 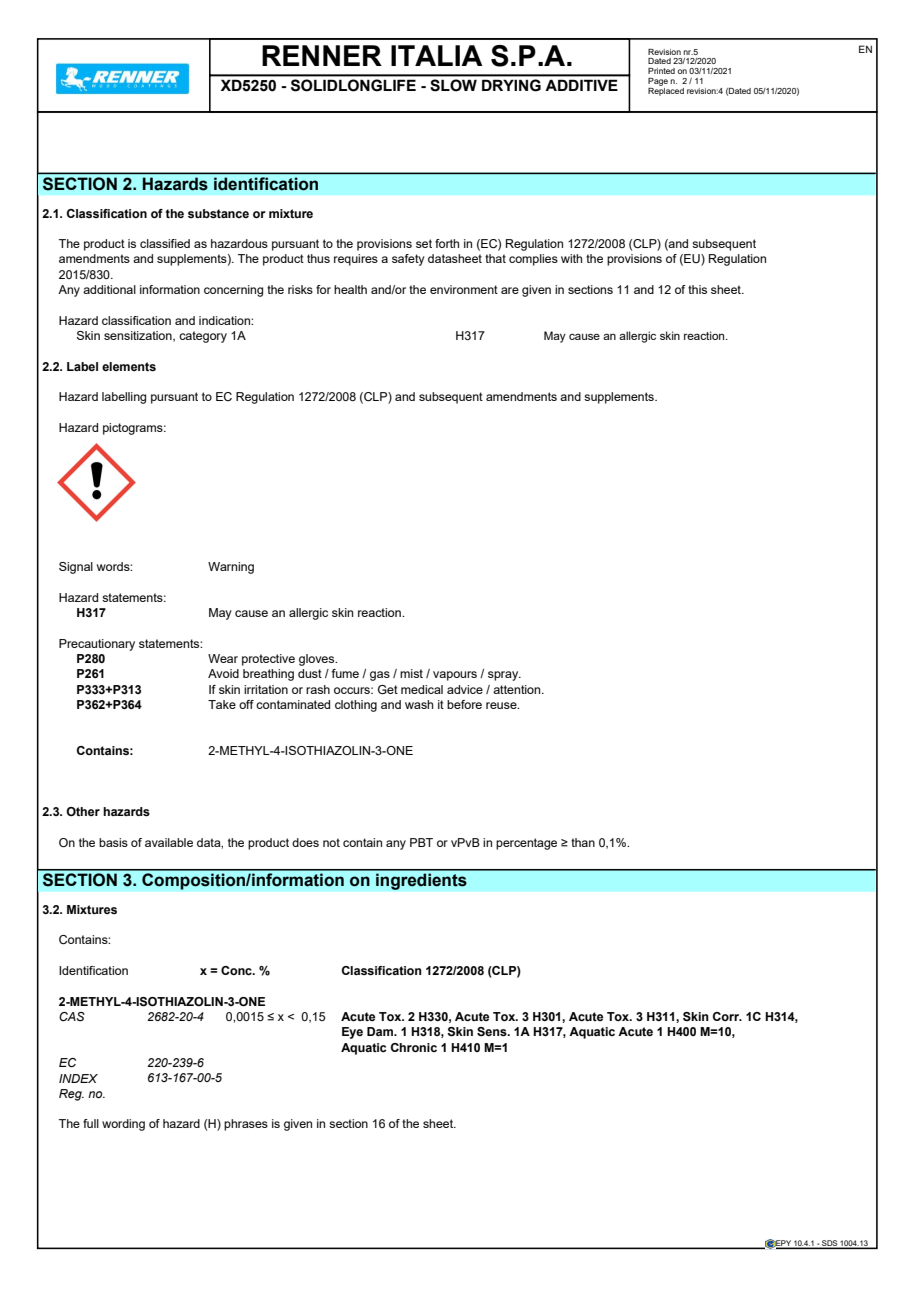 I want to click on vapours, so click(x=455, y=676).
